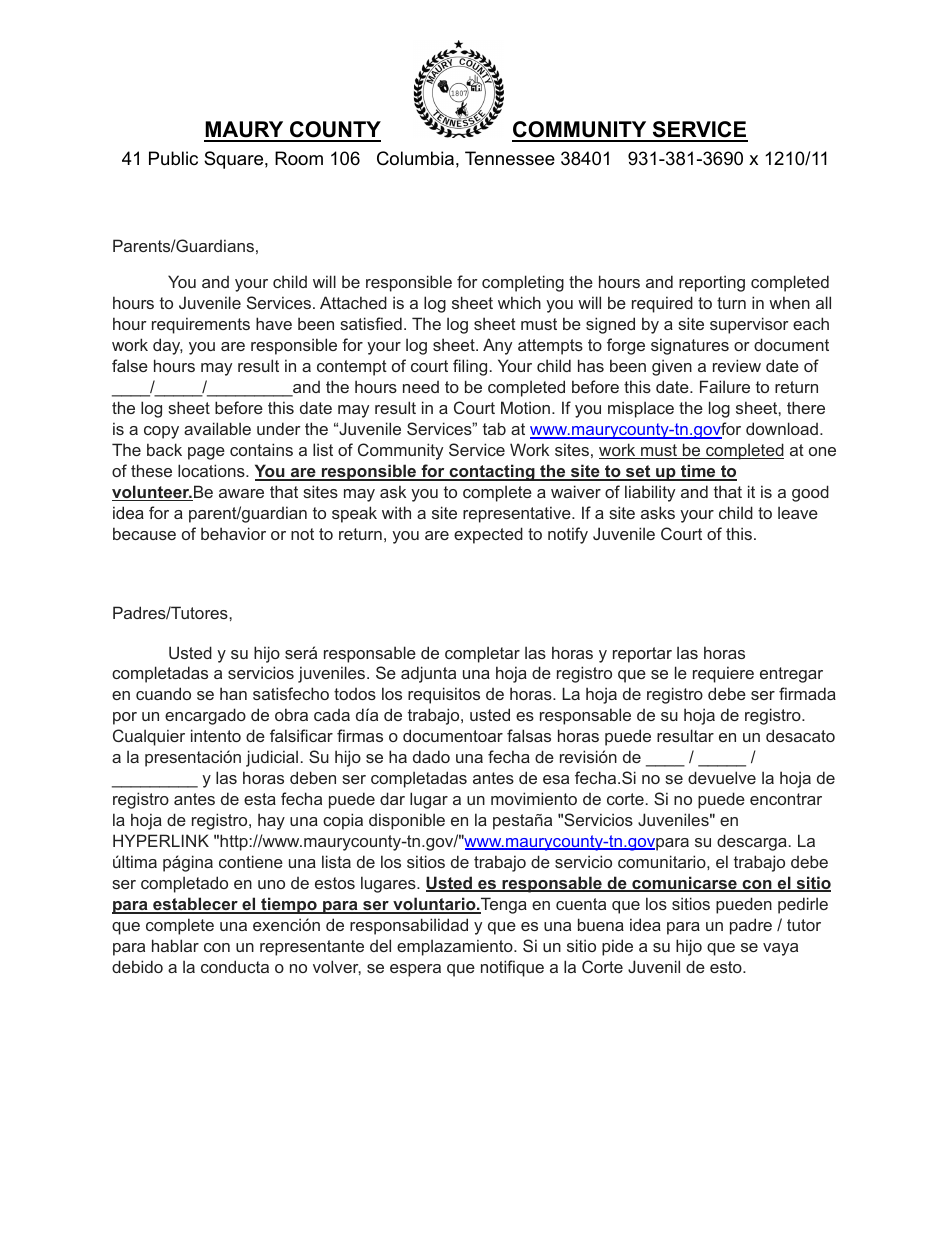 The height and width of the screenshot is (1233, 952). I want to click on expected, so click(488, 535).
